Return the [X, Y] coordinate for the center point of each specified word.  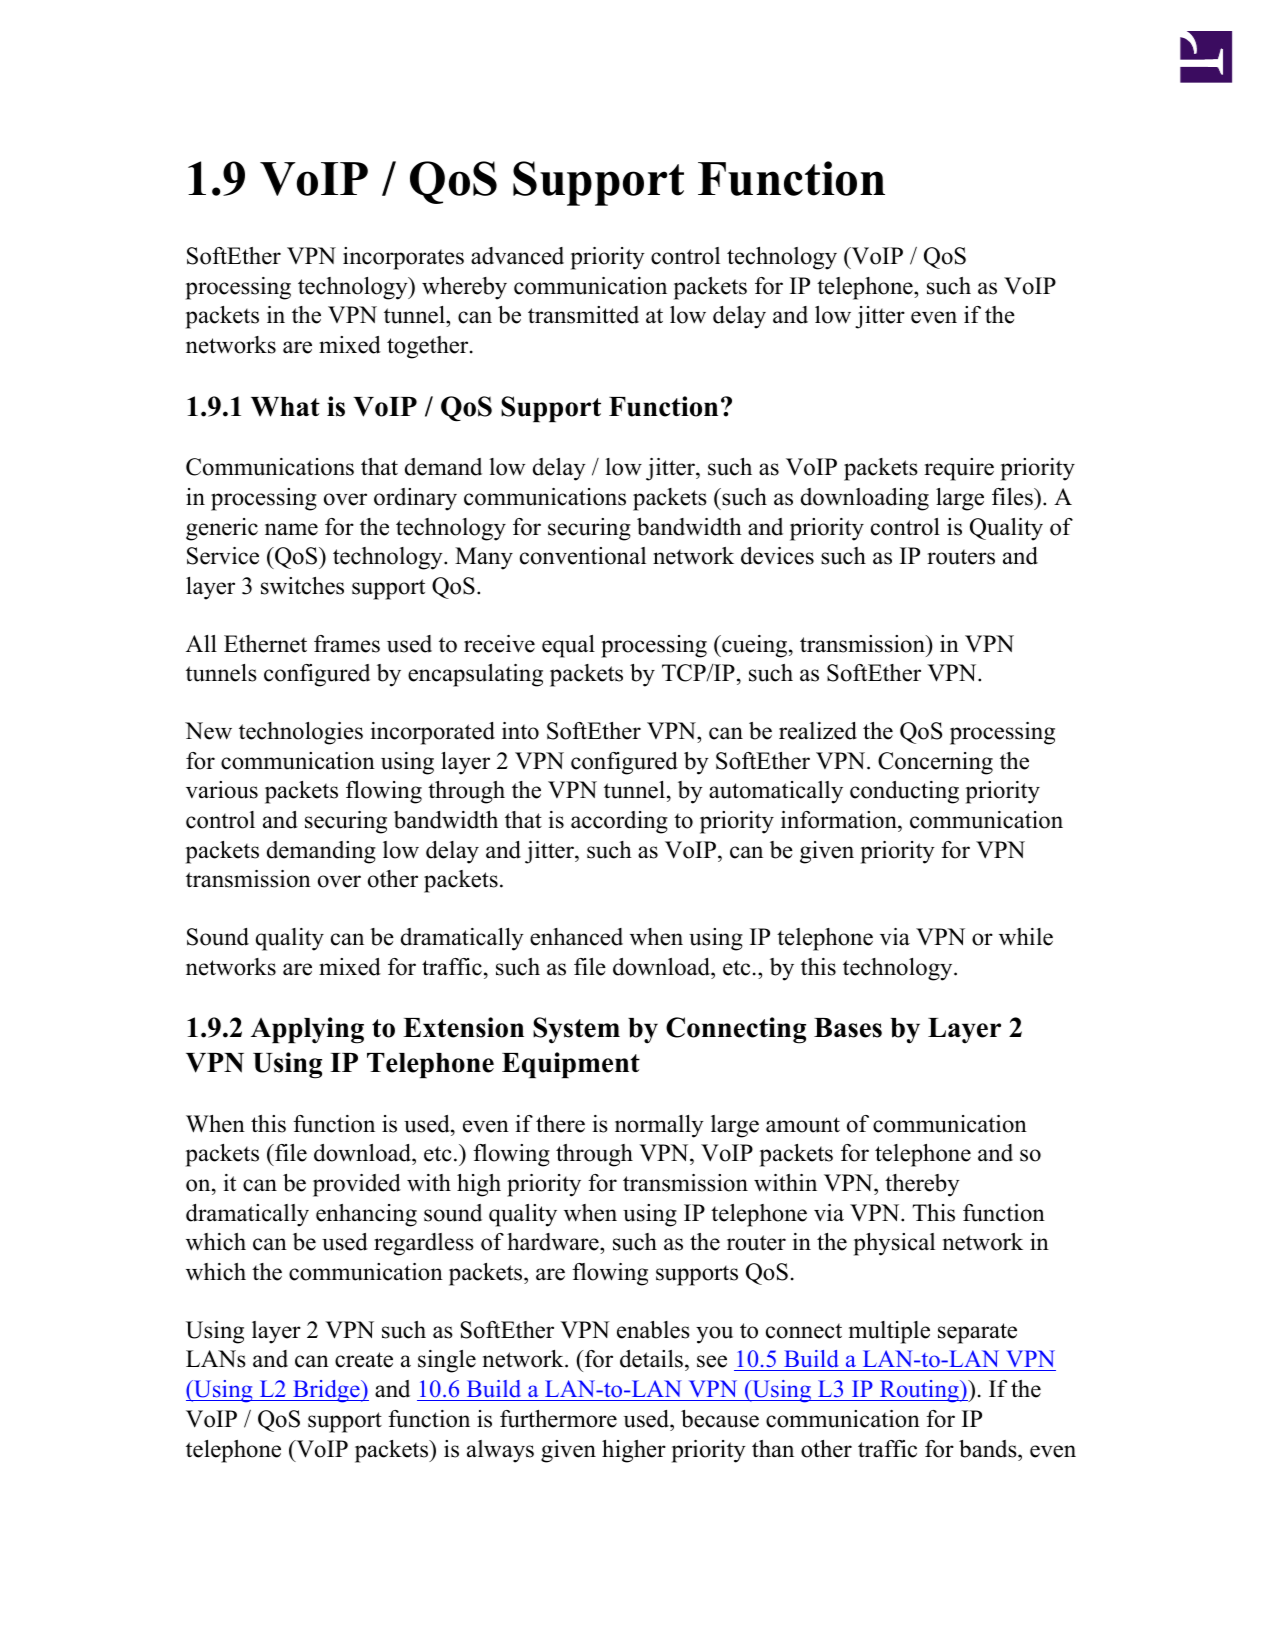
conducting [904, 792]
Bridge [326, 1391]
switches [302, 586]
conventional [583, 556]
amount [803, 1125]
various [222, 790]
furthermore [558, 1419]
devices [777, 556]
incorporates [403, 258]
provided [357, 1185]
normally [659, 1126]
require [959, 469]
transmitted [583, 315]
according [619, 822]
